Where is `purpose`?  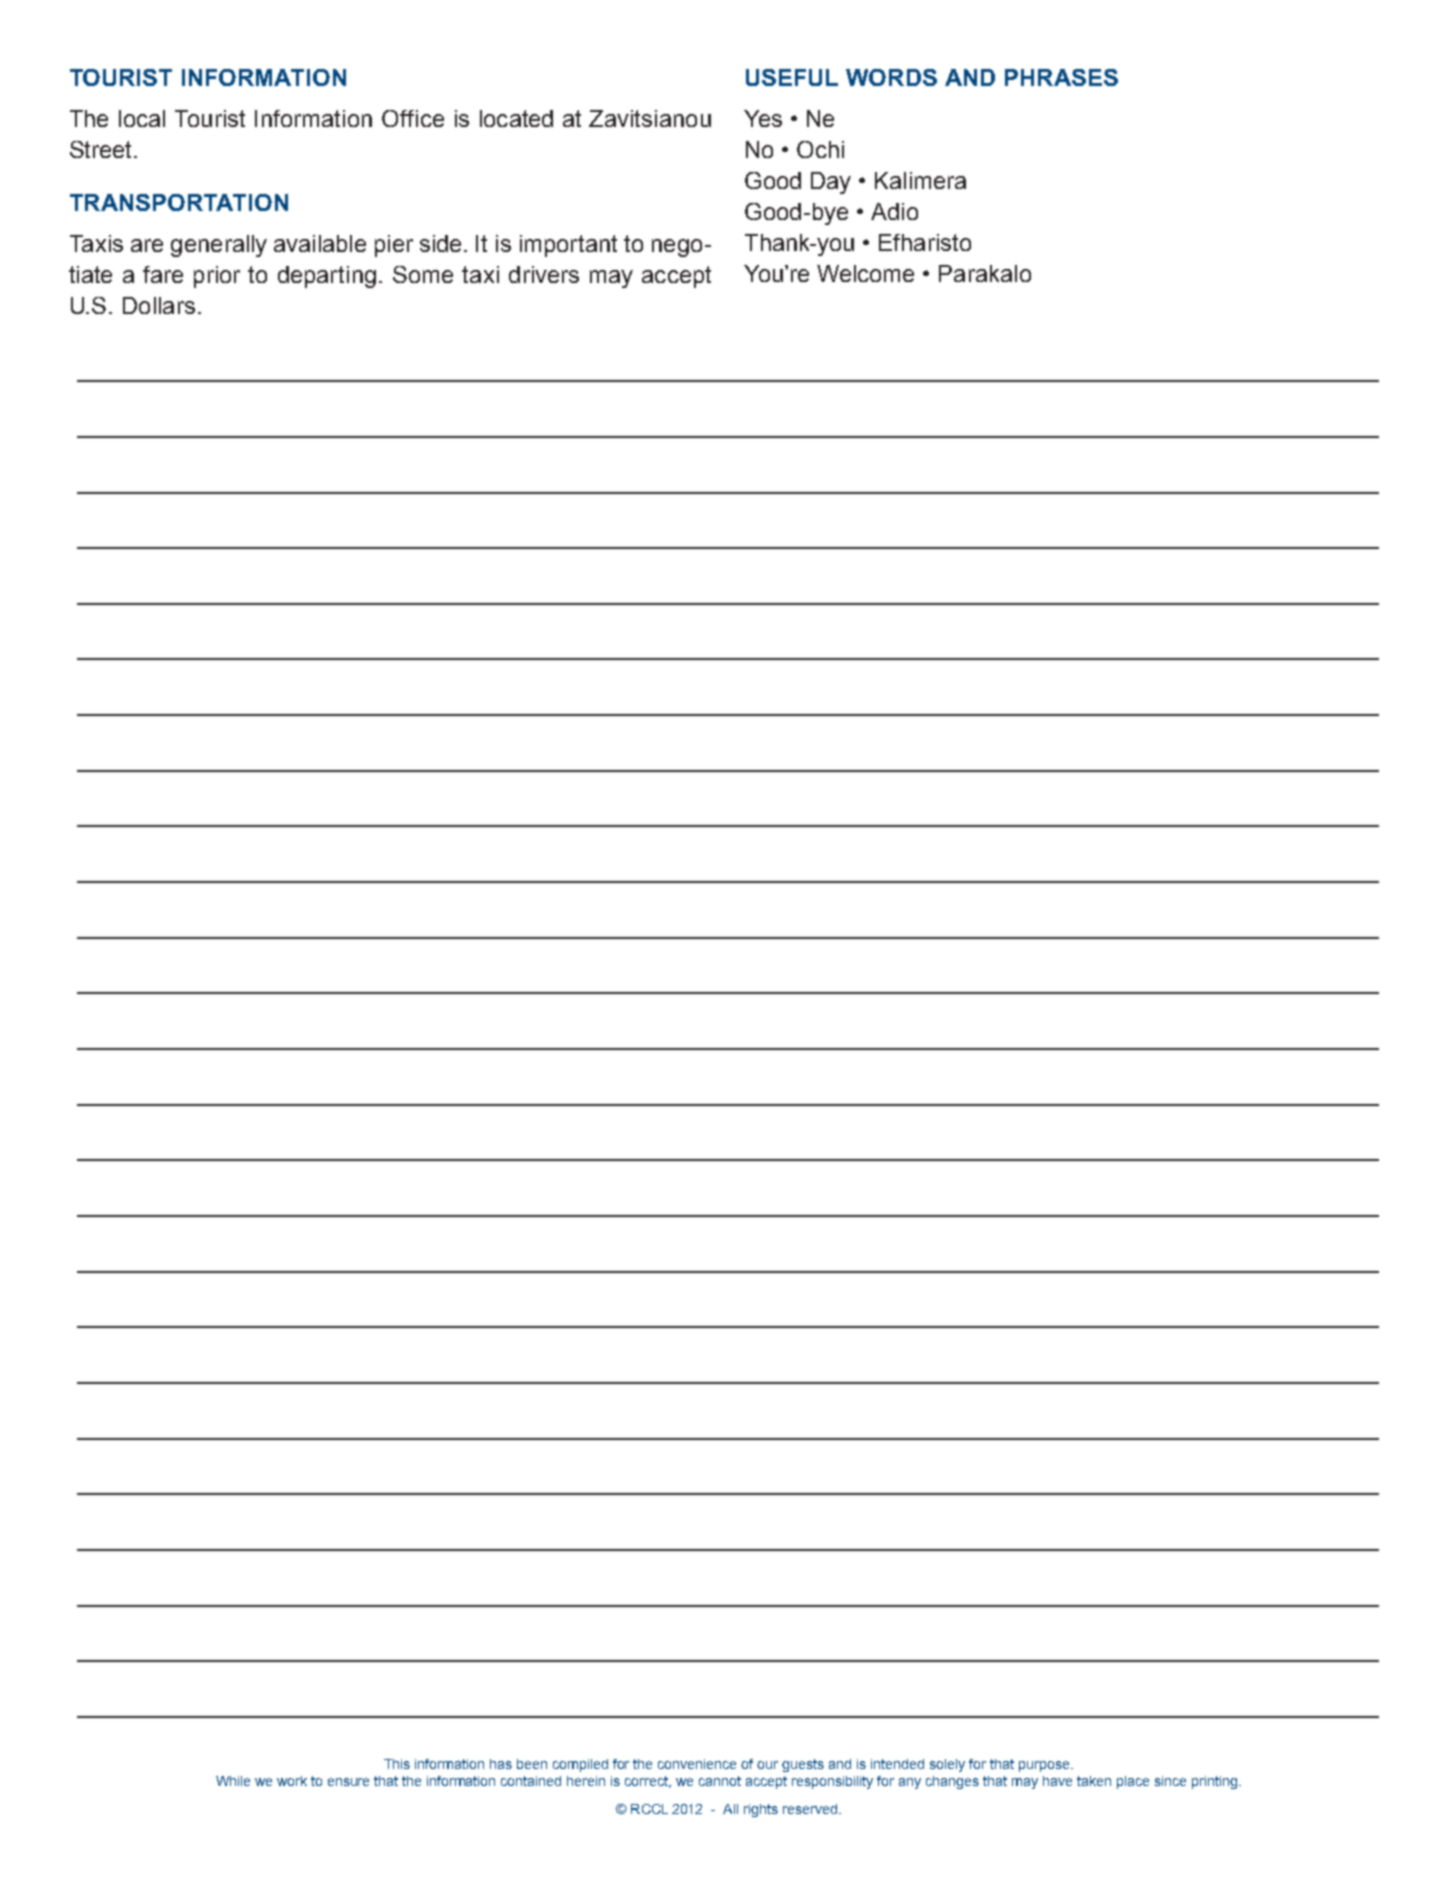 purpose is located at coordinates (1045, 1766).
